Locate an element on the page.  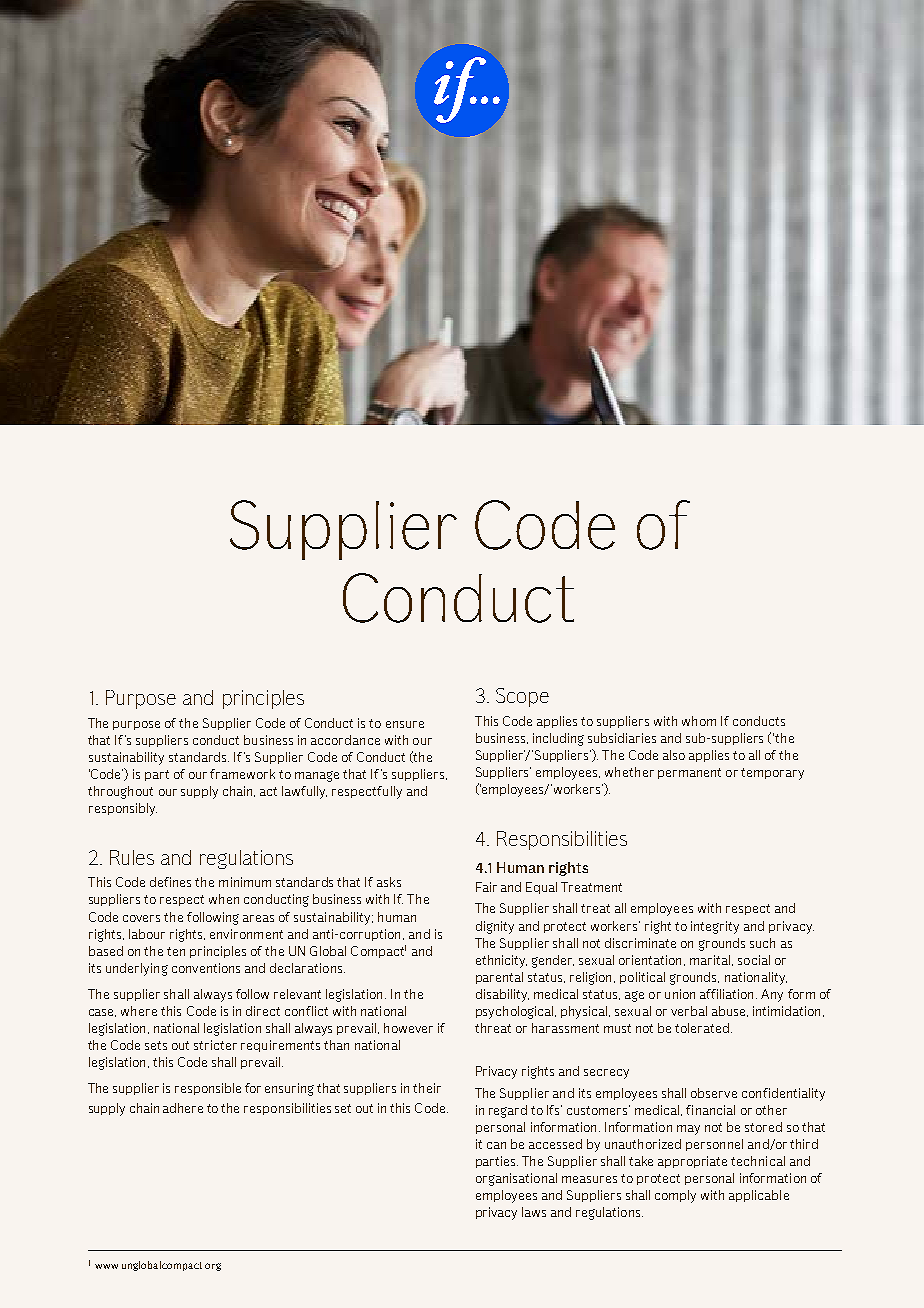
ensure is located at coordinates (405, 724).
